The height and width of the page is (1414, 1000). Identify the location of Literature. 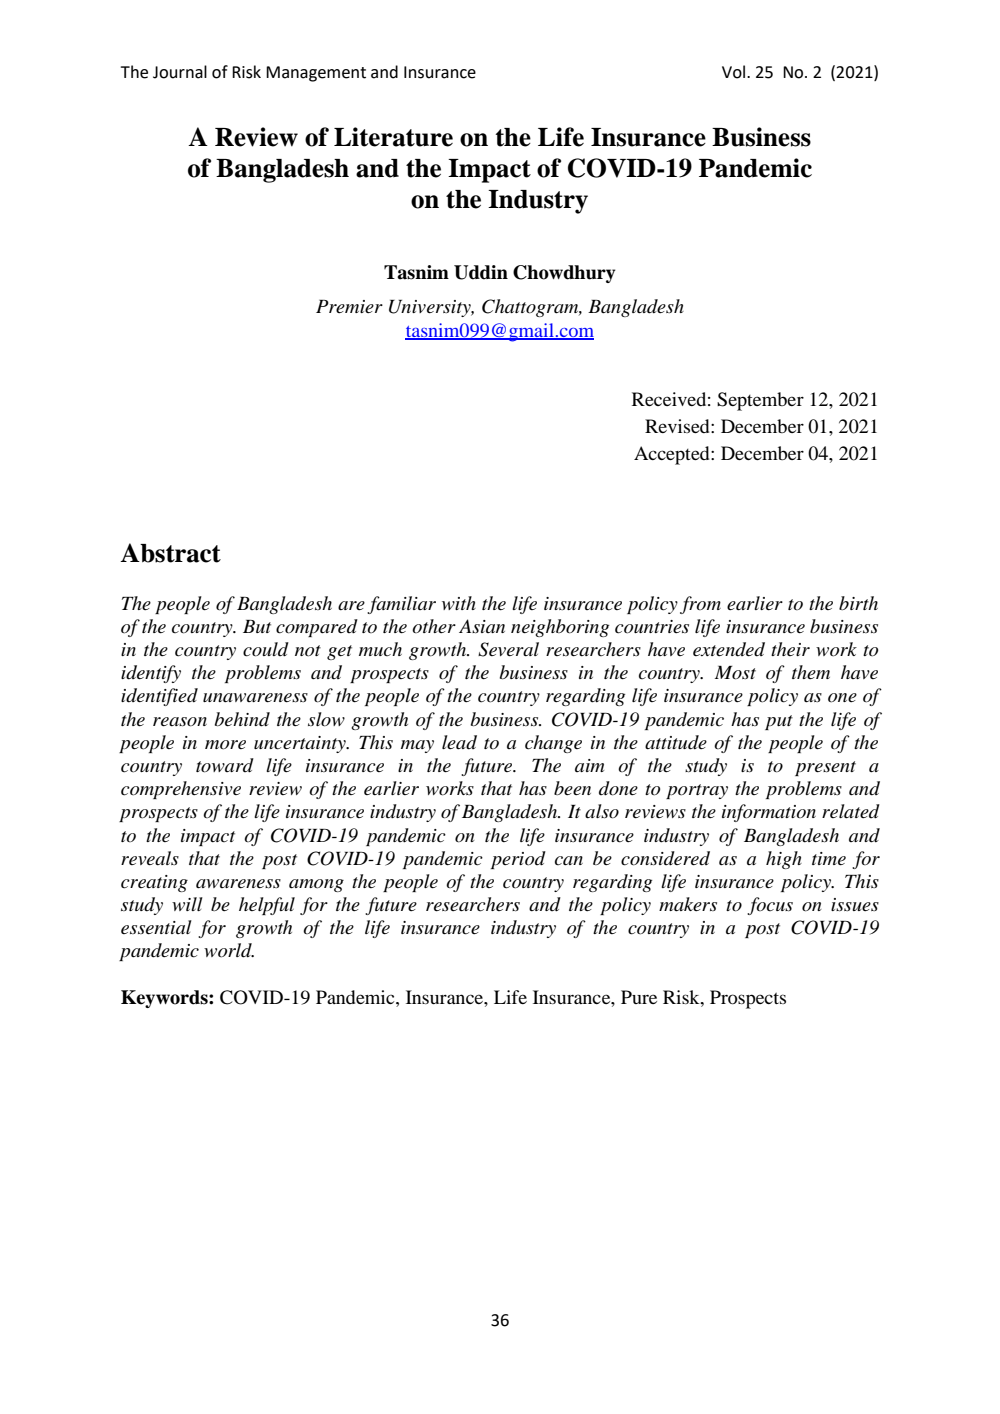
(393, 137).
